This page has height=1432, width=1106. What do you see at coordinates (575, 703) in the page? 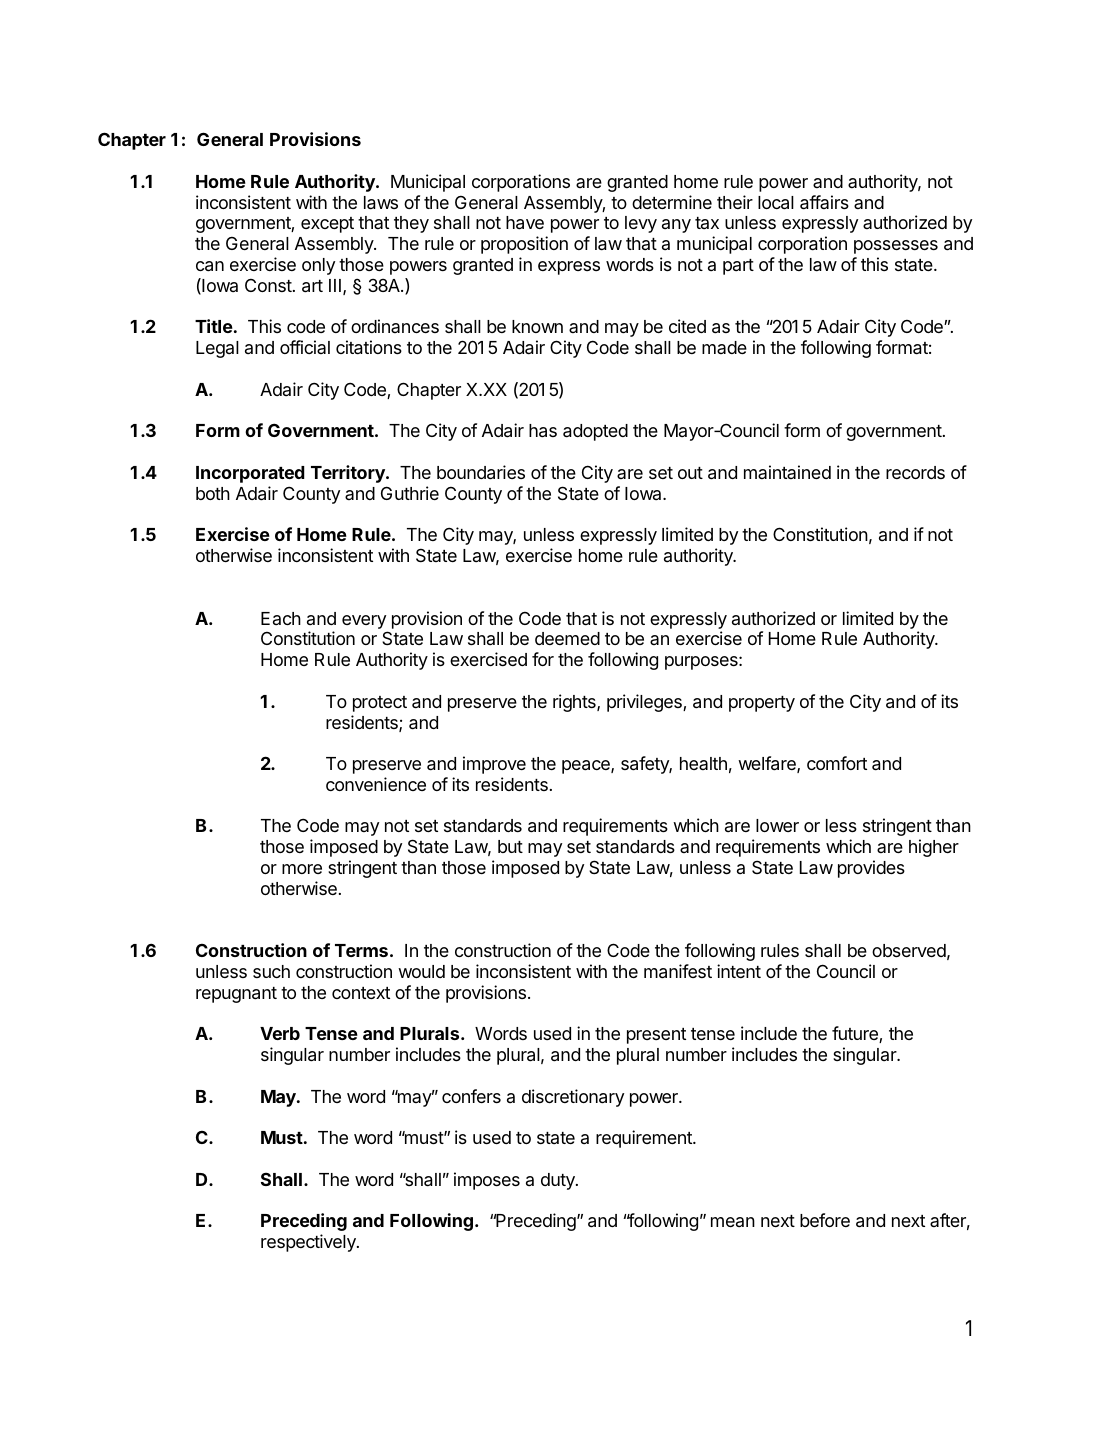
I see `rights` at bounding box center [575, 703].
